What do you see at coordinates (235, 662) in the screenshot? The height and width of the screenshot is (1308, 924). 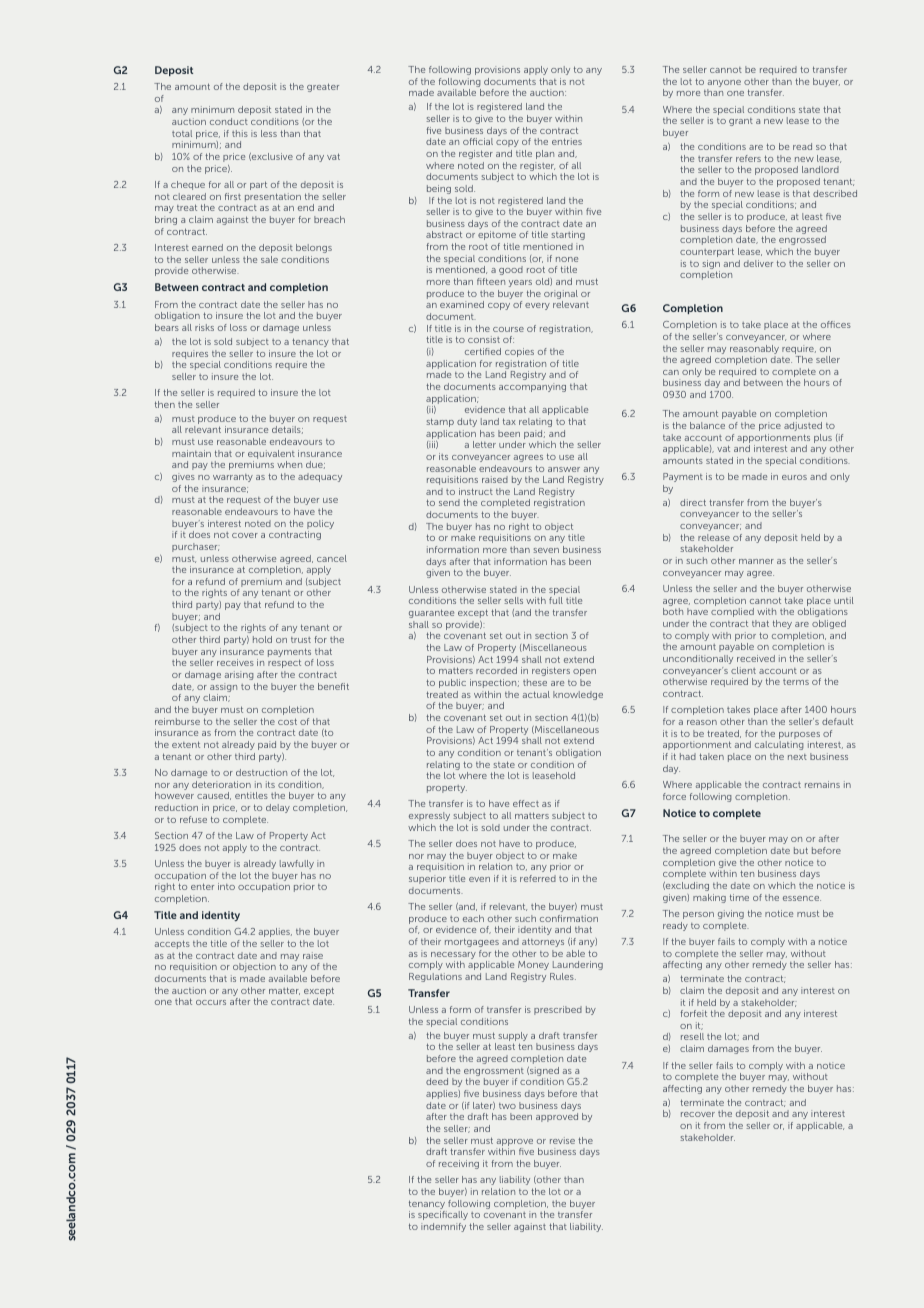 I see `receives` at bounding box center [235, 662].
